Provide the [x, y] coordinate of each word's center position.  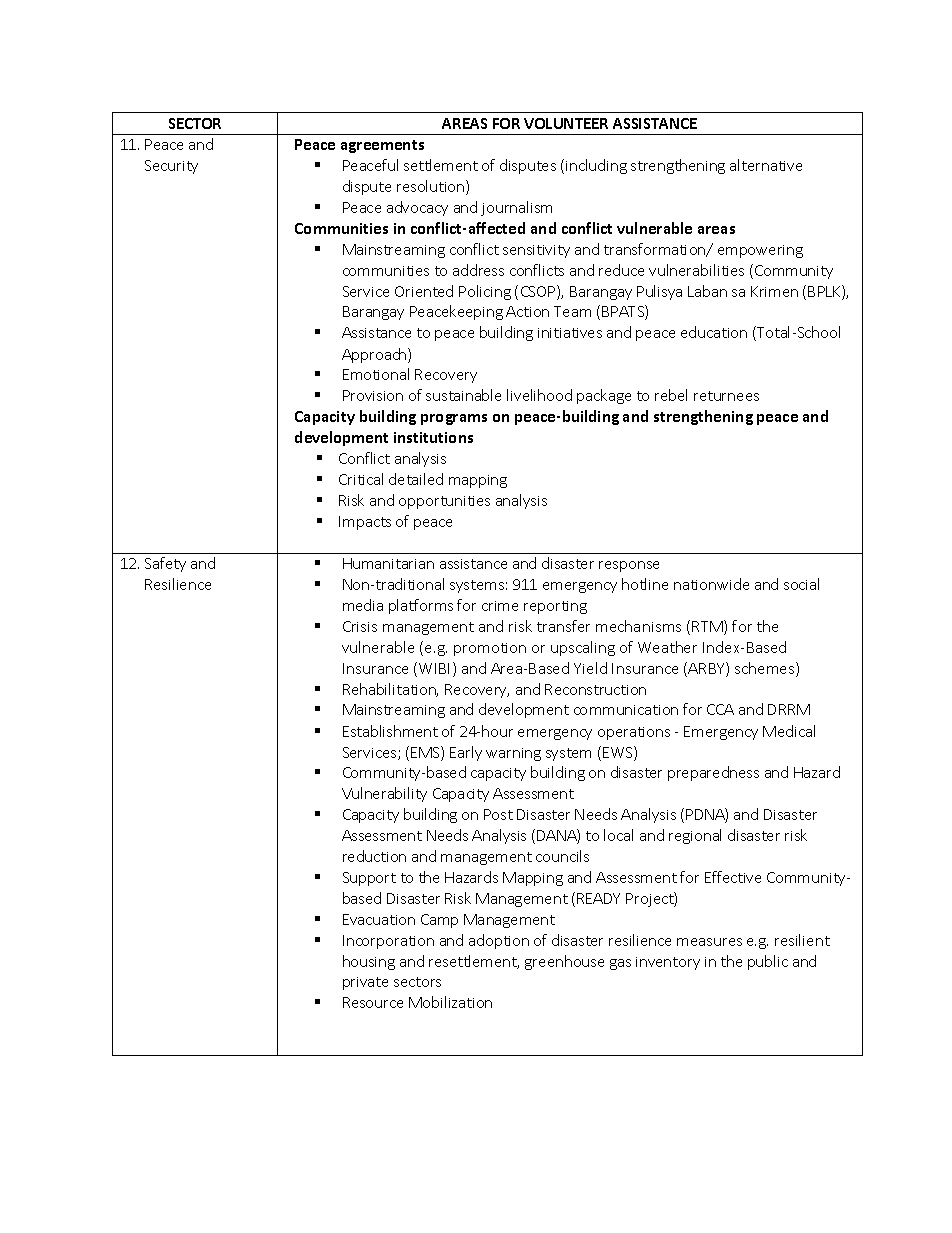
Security [171, 167]
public [768, 962]
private [365, 983]
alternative [766, 165]
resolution [432, 187]
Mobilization [450, 1002]
